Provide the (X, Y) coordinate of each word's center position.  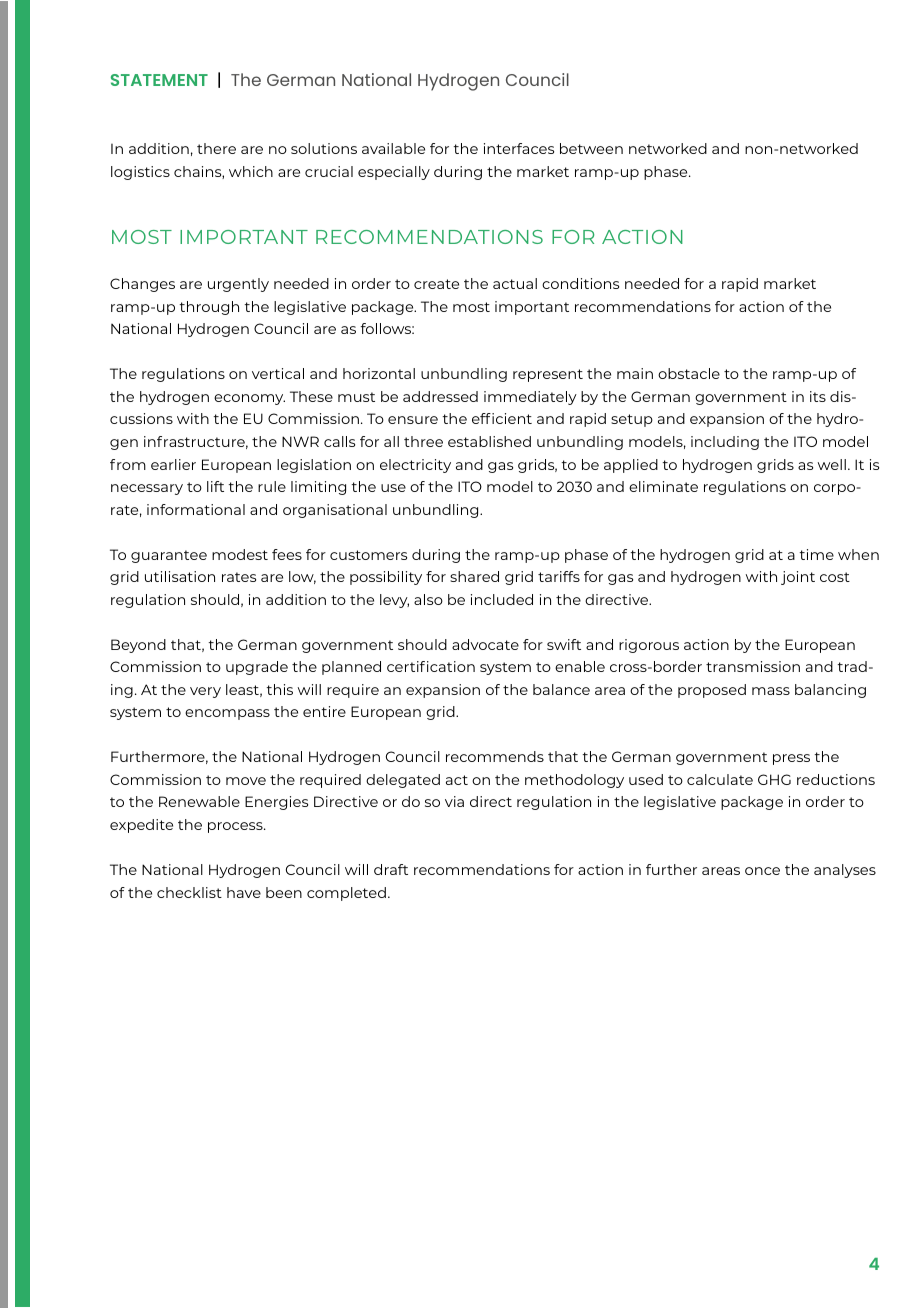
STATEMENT (159, 80)
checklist (189, 892)
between (591, 148)
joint (798, 578)
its (818, 396)
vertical (278, 373)
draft (391, 869)
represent (548, 375)
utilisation (180, 576)
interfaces (519, 148)
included (502, 599)
